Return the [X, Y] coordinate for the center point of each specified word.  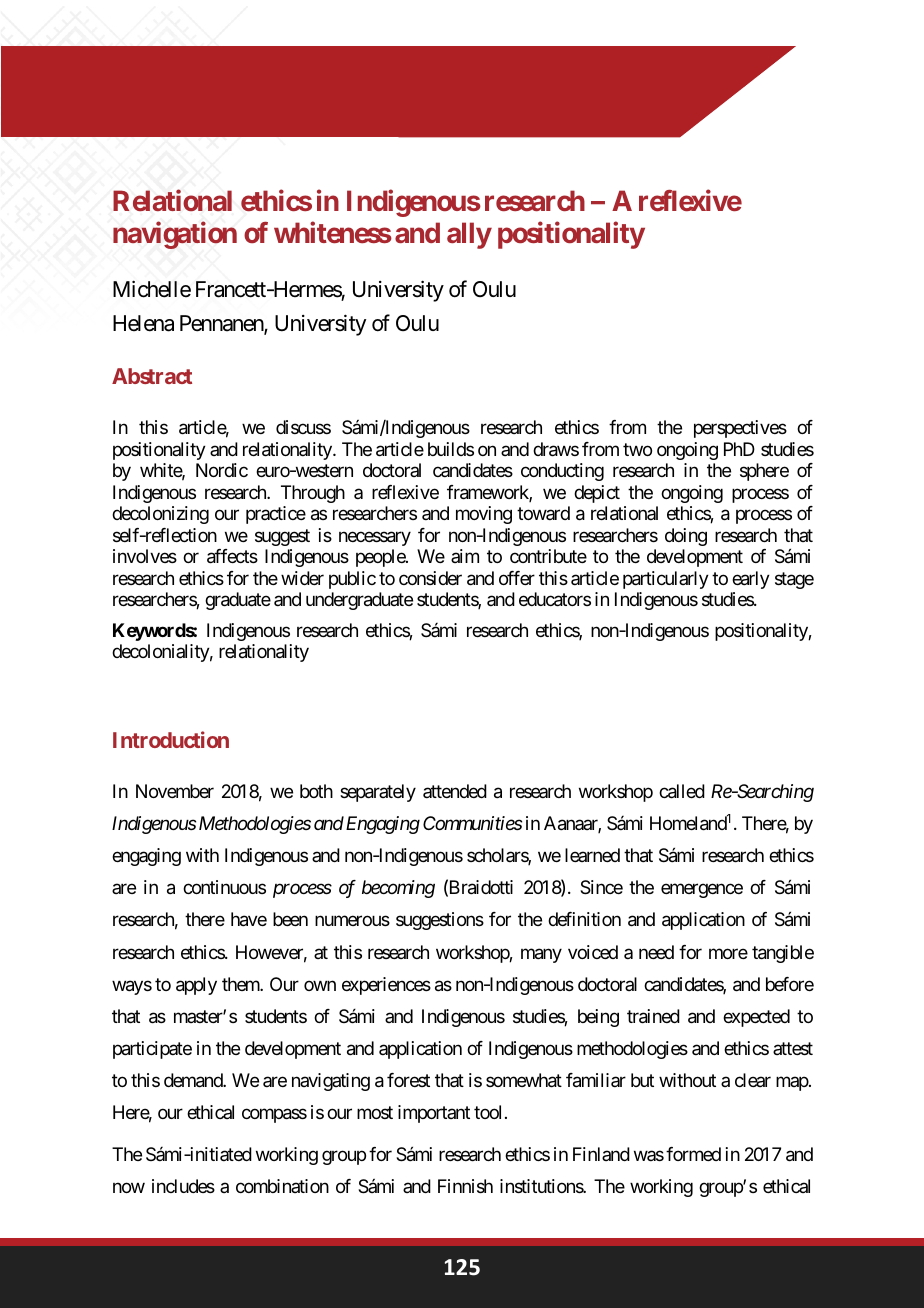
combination [282, 1186]
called [682, 791]
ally [469, 235]
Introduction [171, 739]
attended [455, 791]
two [637, 449]
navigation [175, 235]
